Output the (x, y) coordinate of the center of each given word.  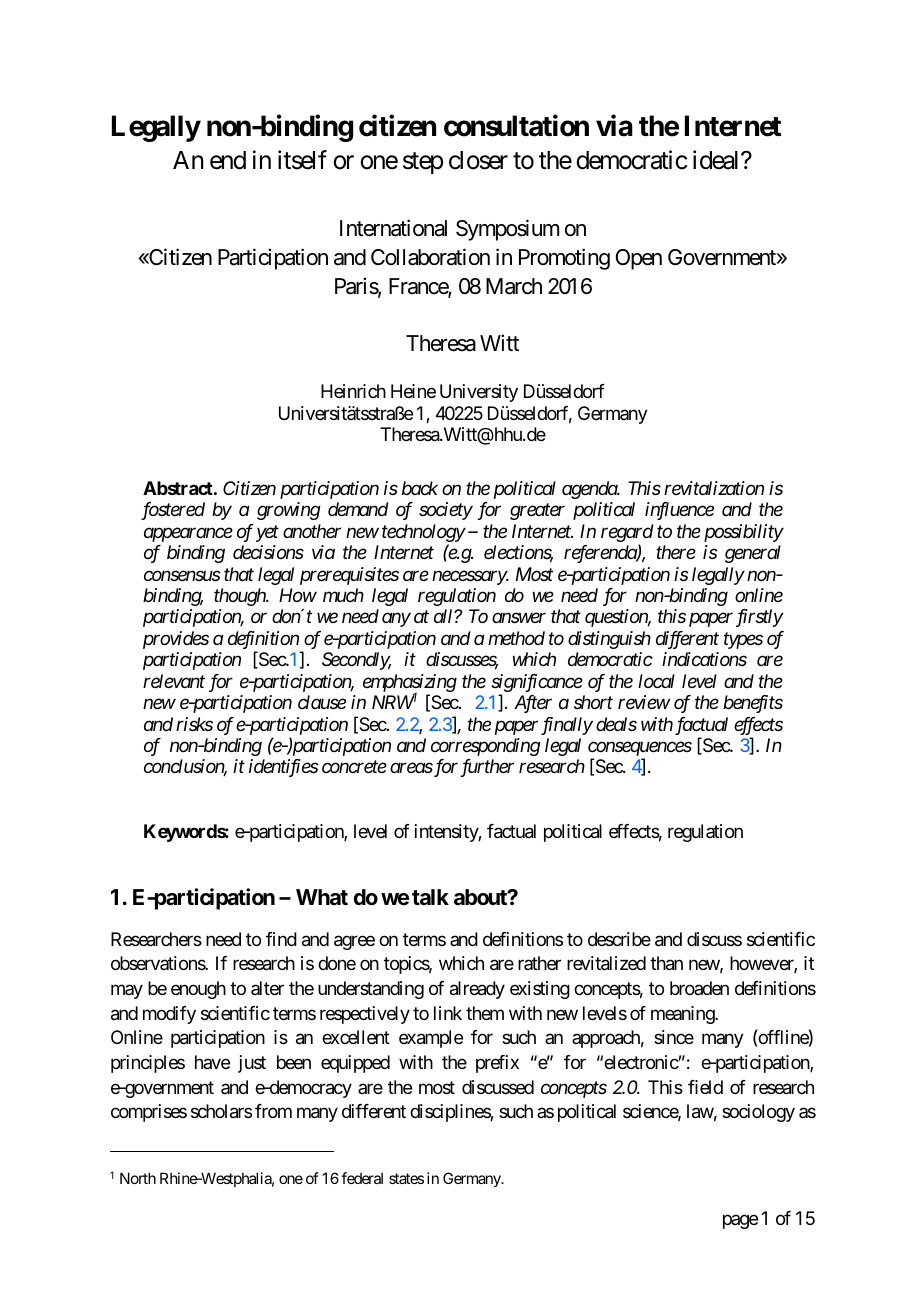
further (487, 768)
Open (639, 259)
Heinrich (353, 391)
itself (302, 160)
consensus (182, 575)
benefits (753, 704)
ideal (717, 160)
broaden (699, 988)
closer (478, 160)
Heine (413, 391)
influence (679, 511)
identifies (283, 768)
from (273, 1111)
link (448, 1013)
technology (423, 533)
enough (198, 990)
